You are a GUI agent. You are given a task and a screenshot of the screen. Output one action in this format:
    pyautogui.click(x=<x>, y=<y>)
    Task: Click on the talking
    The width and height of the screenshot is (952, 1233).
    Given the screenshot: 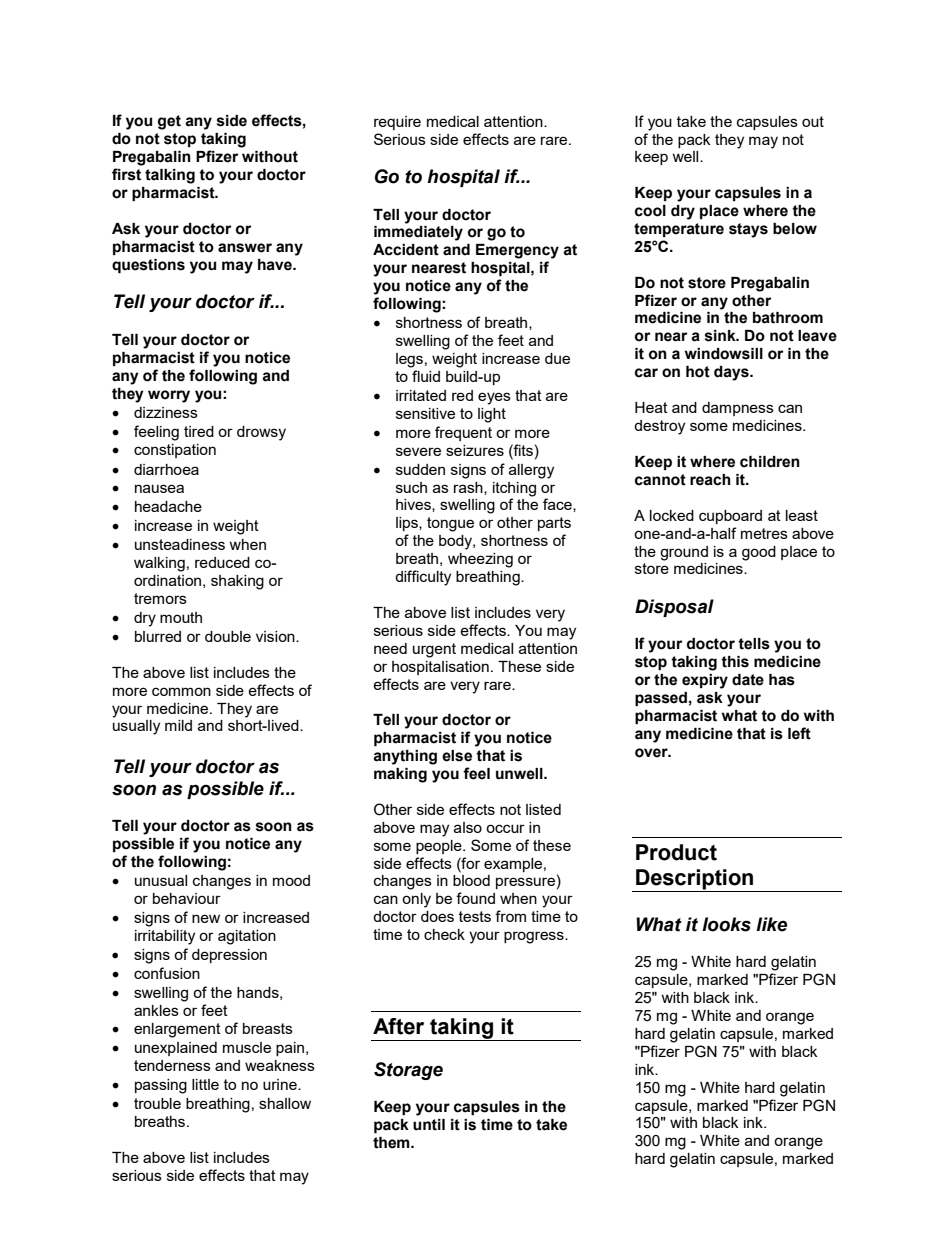 What is the action you would take?
    pyautogui.click(x=170, y=176)
